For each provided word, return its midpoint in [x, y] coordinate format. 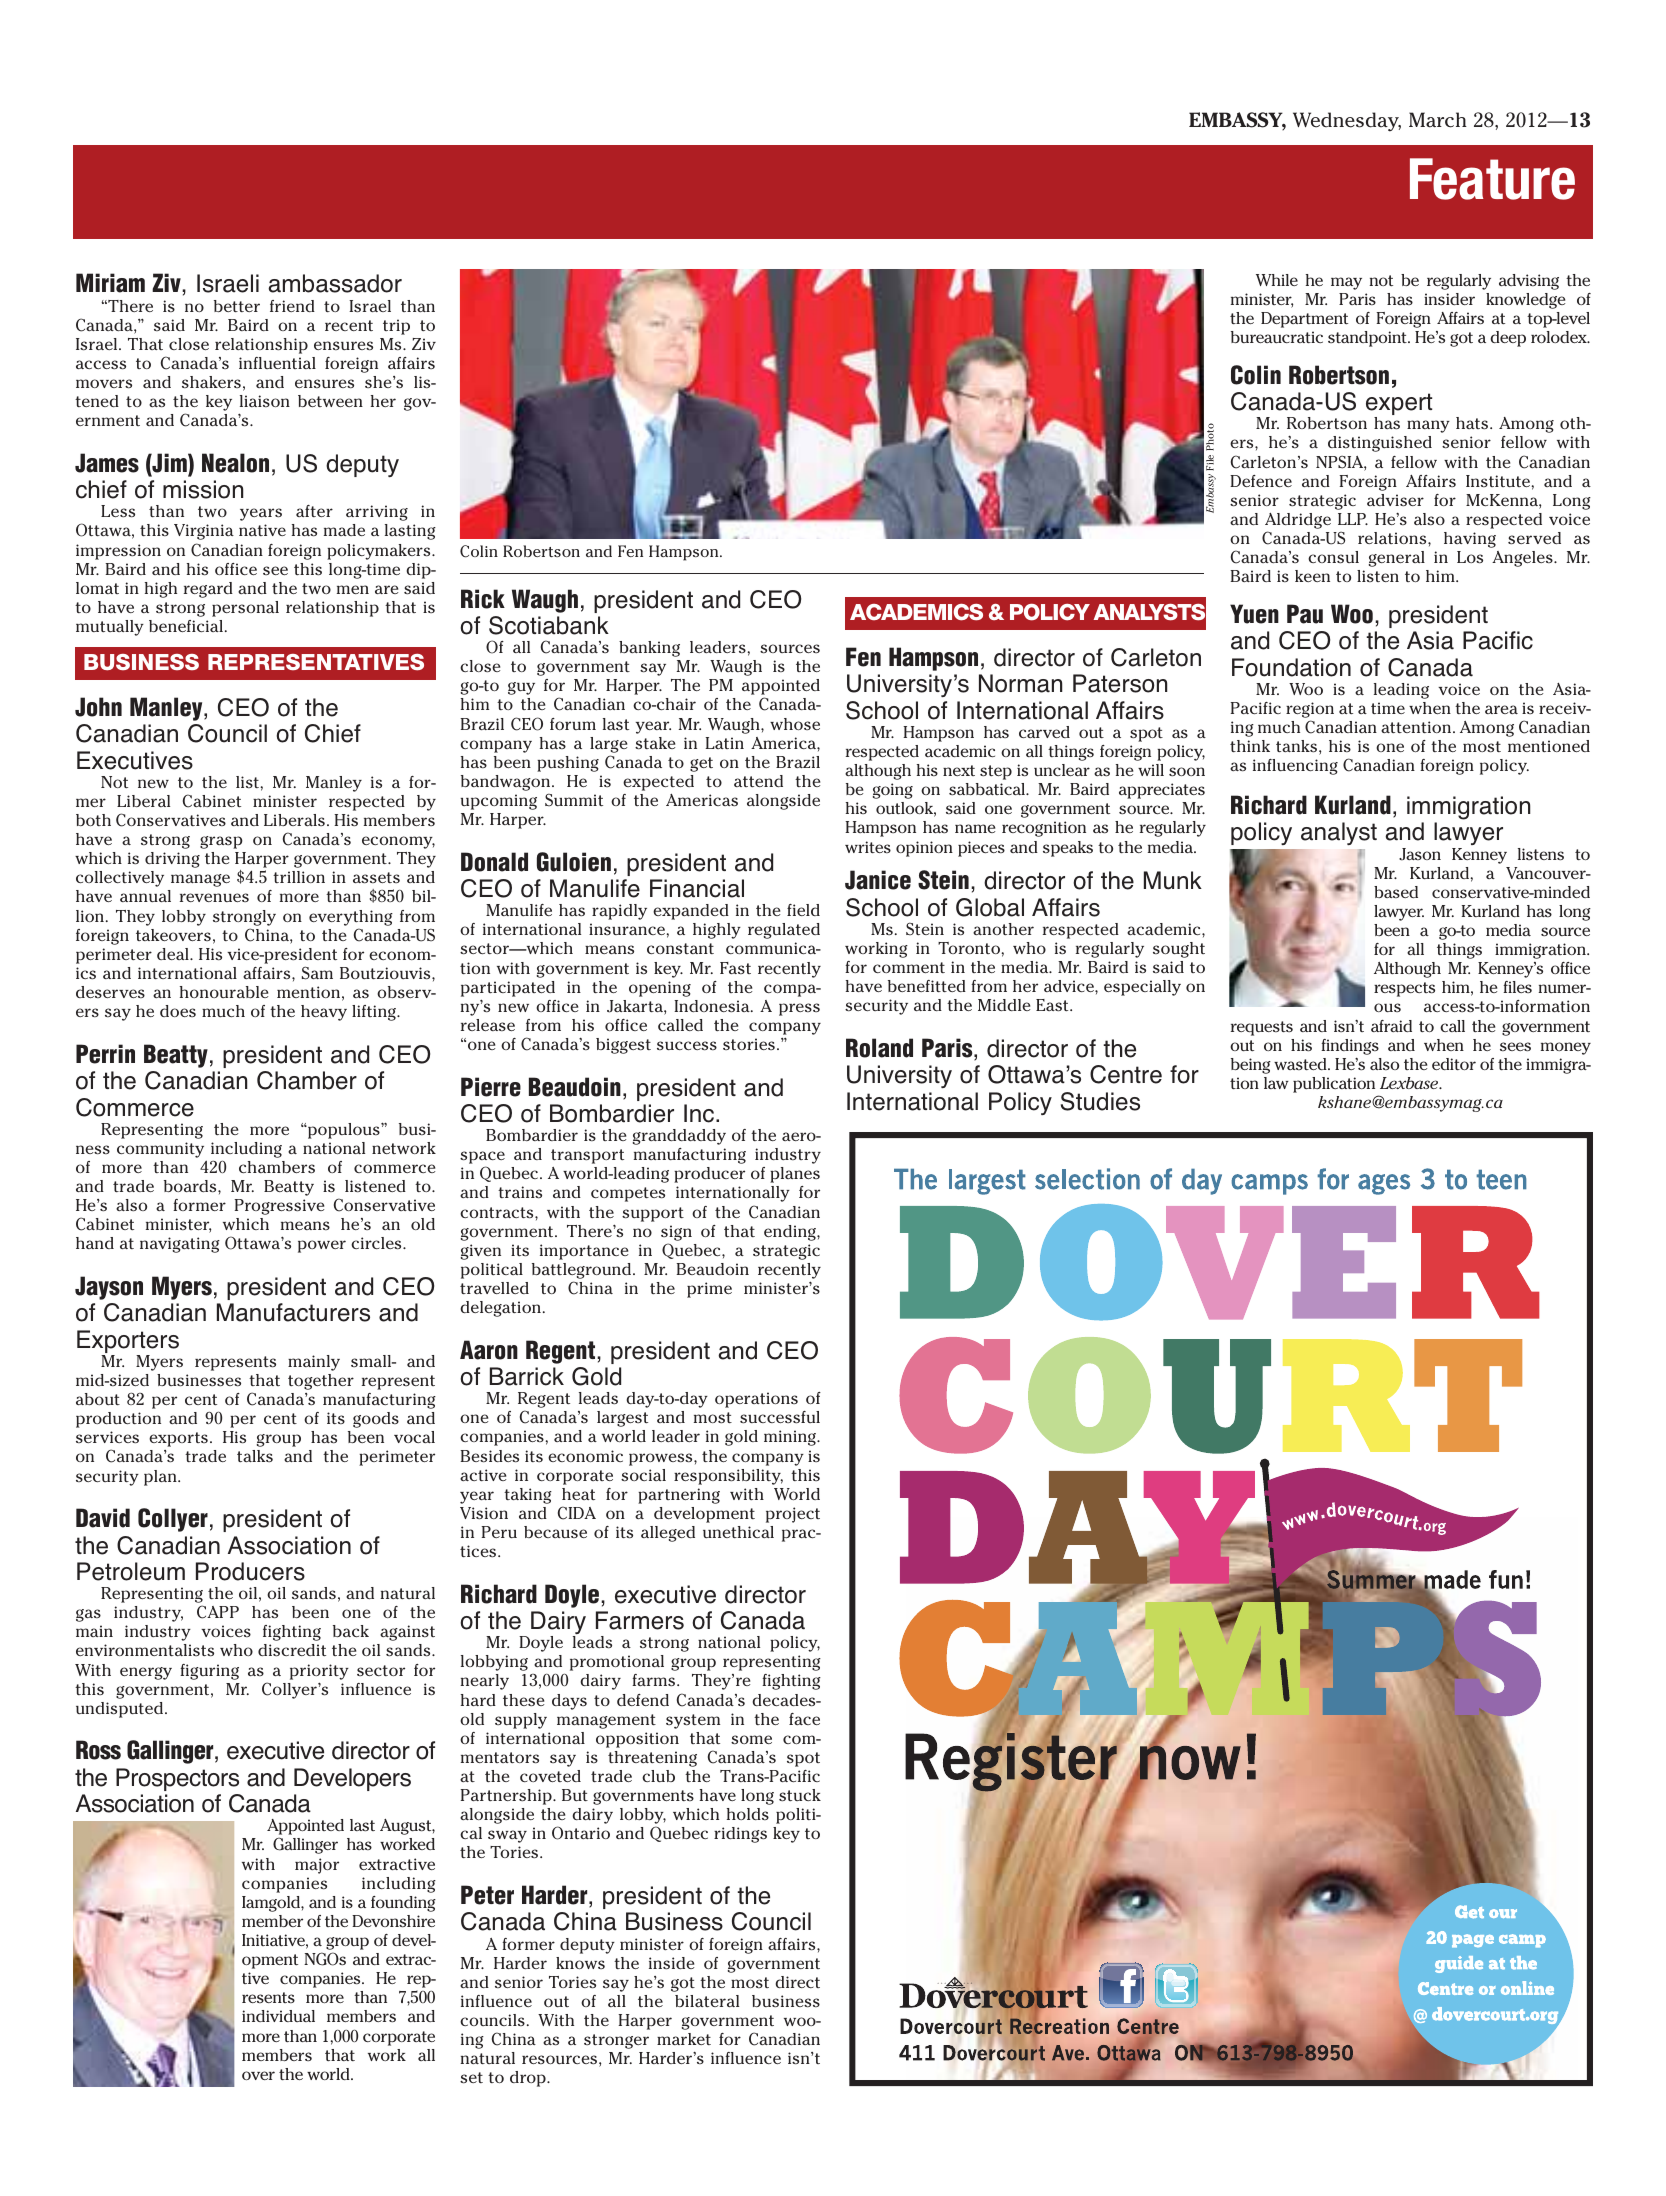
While [1277, 280]
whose [795, 724]
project [793, 1515]
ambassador [335, 283]
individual [278, 2016]
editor [1454, 1064]
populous [344, 1131]
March [1438, 120]
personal [245, 609]
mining [791, 1438]
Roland [879, 1048]
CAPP [218, 1612]
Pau [1305, 614]
